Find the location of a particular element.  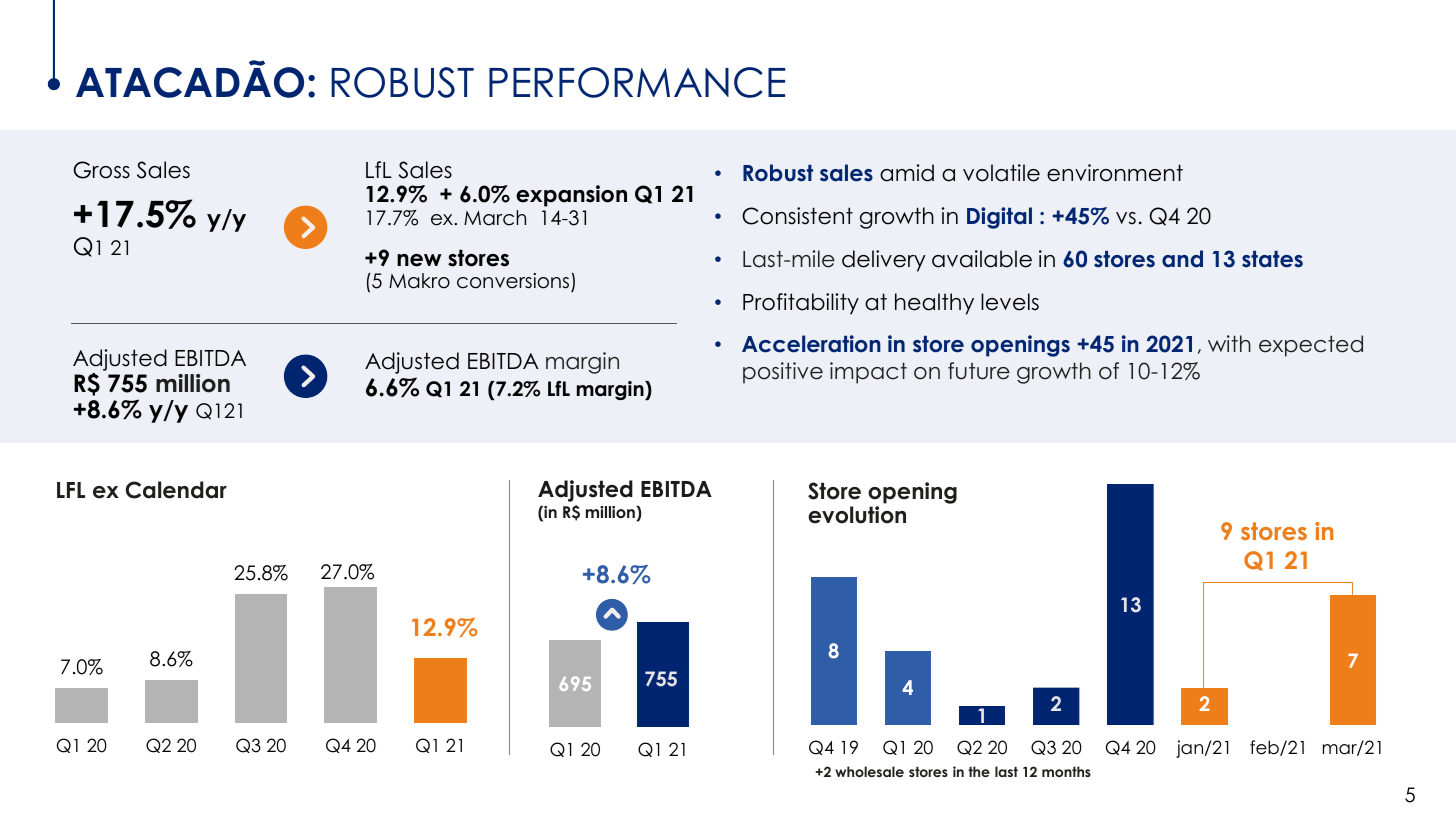

the is located at coordinates (979, 771).
